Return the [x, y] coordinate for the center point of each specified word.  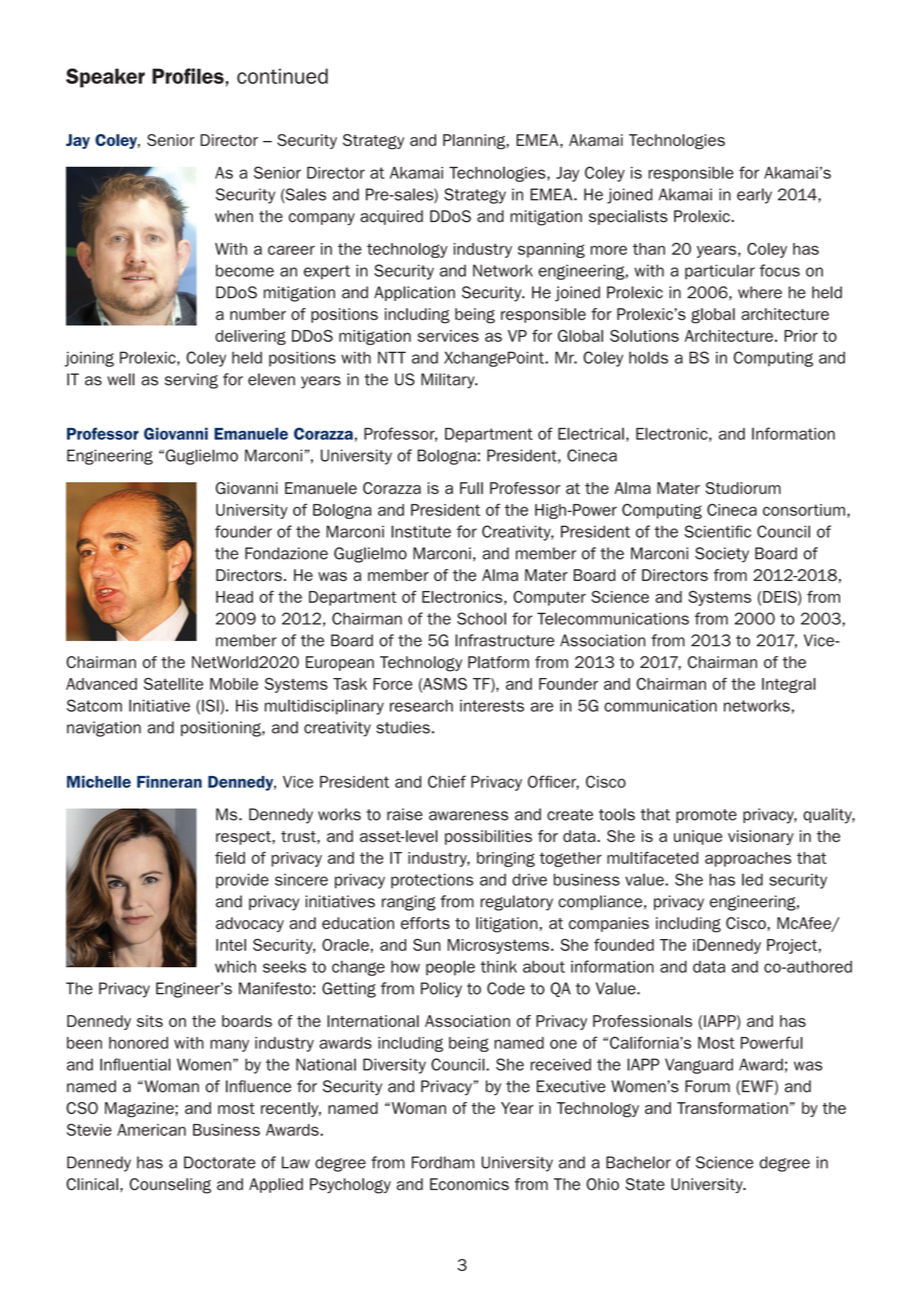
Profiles [188, 76]
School [481, 618]
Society [722, 555]
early [754, 196]
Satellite [173, 684]
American [151, 1130]
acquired [391, 217]
